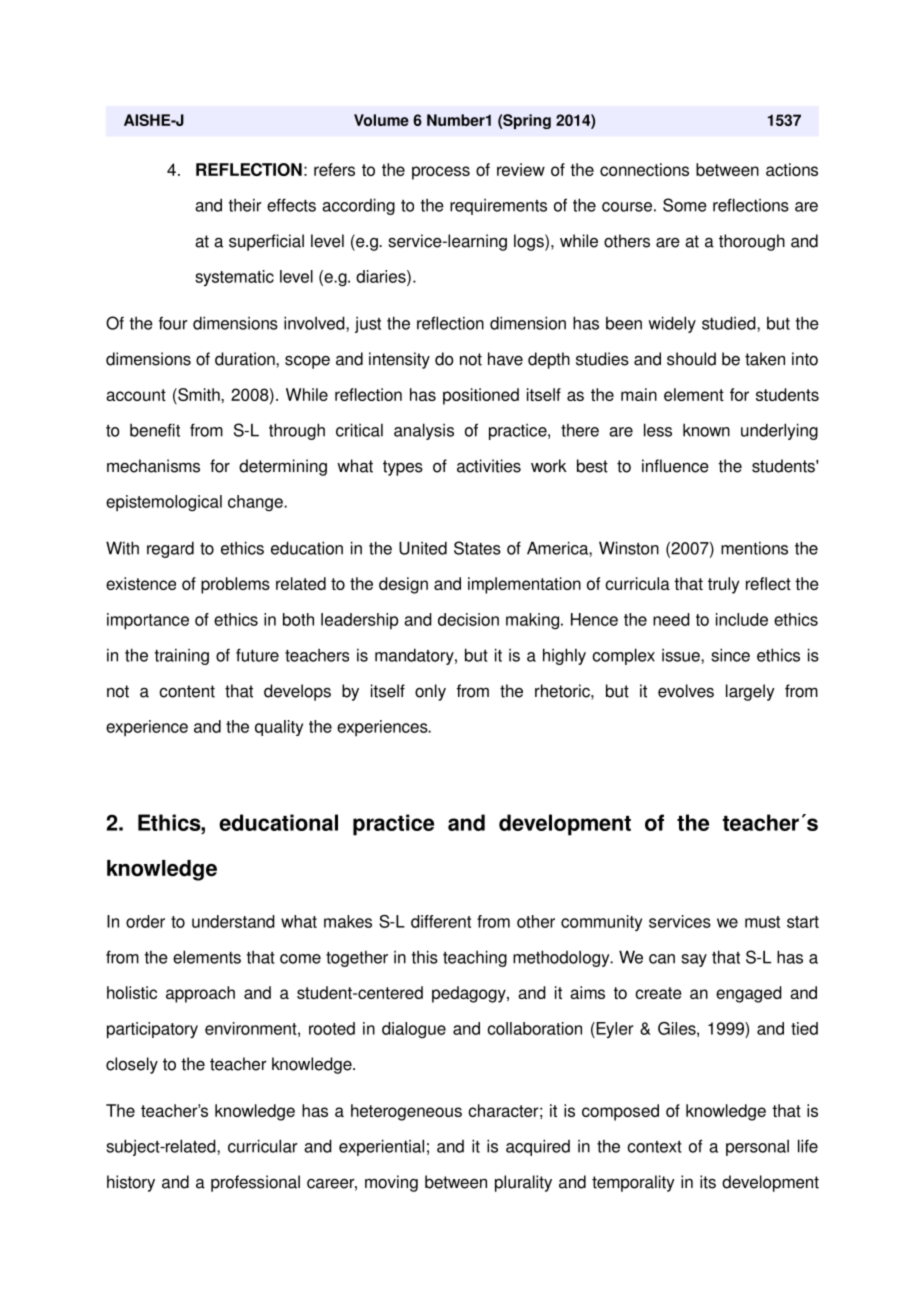 Image resolution: width=924 pixels, height=1308 pixels. I want to click on process, so click(441, 173).
